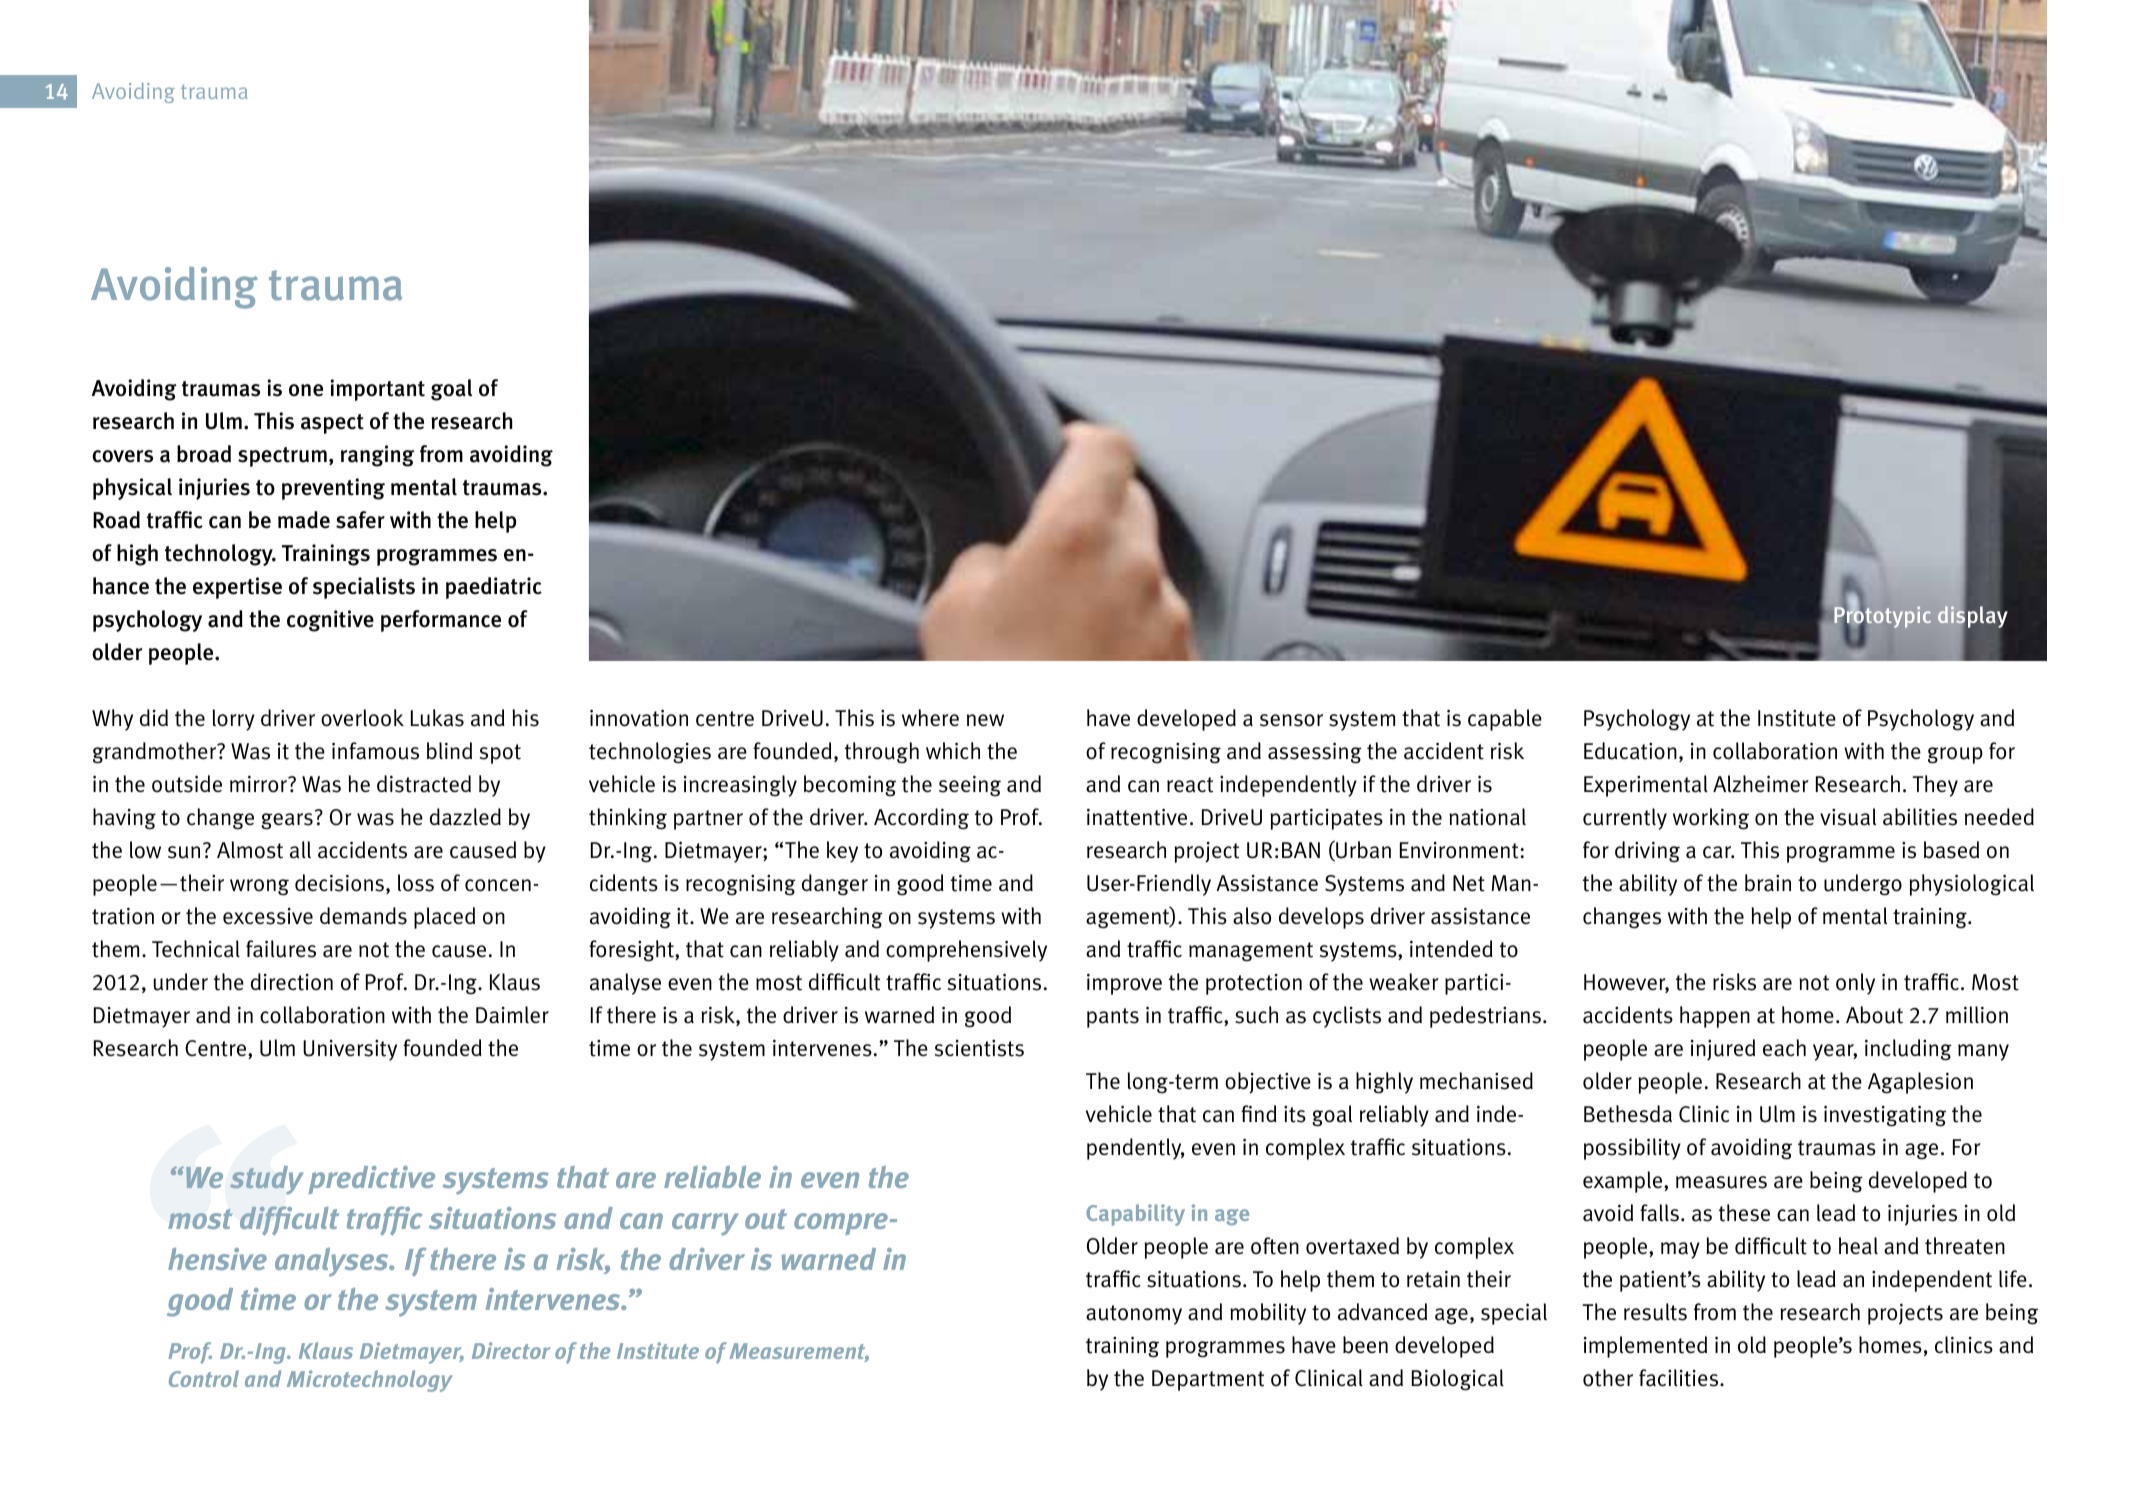 The height and width of the document is (1512, 2139). Describe the element at coordinates (511, 1350) in the document. I see `Director` at that location.
